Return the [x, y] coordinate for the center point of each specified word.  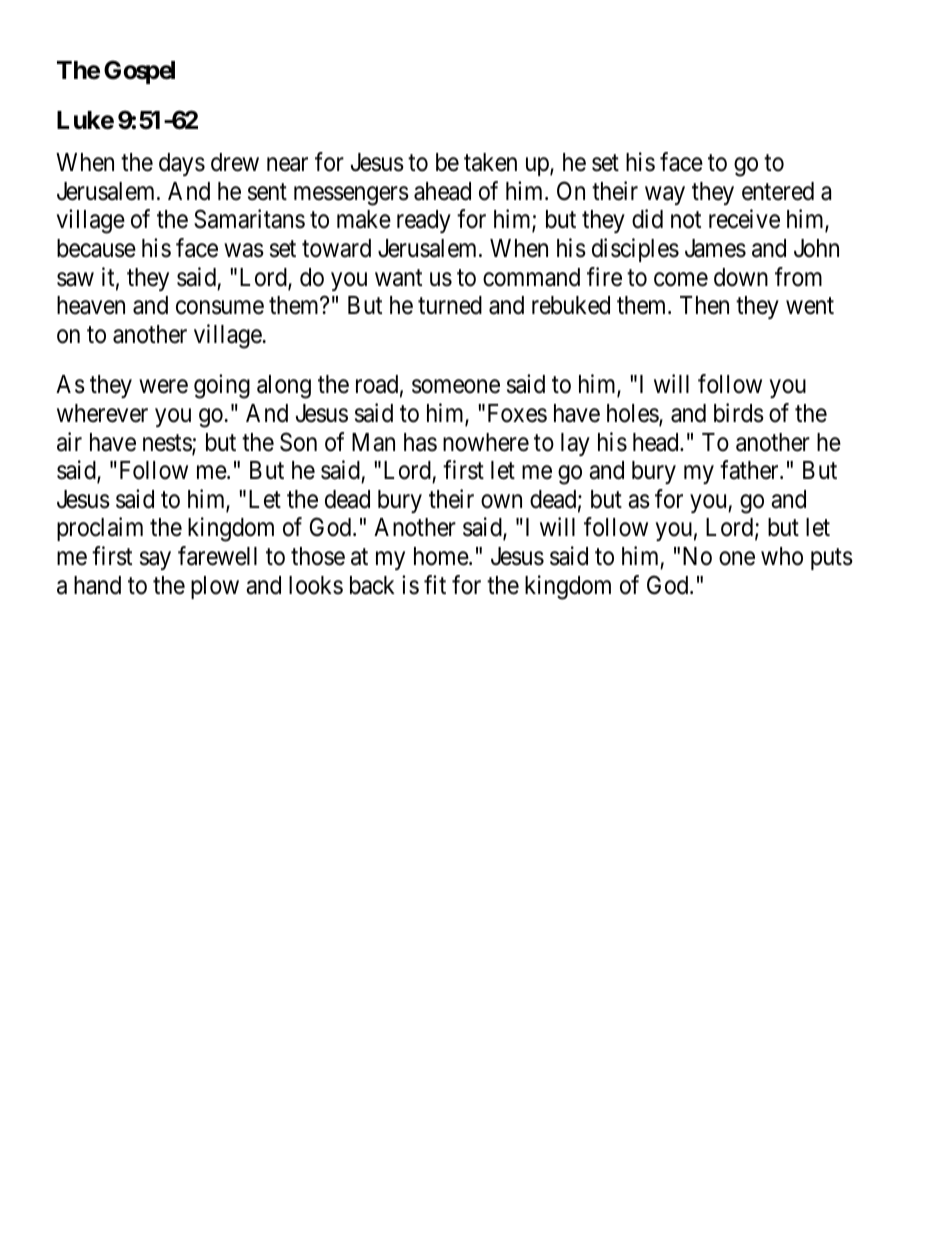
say [155, 561]
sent [267, 192]
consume [220, 308]
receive [744, 219]
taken [490, 162]
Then [704, 305]
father [750, 470]
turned [450, 305]
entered [778, 191]
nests [168, 444]
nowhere [486, 442]
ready [424, 221]
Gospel [139, 72]
